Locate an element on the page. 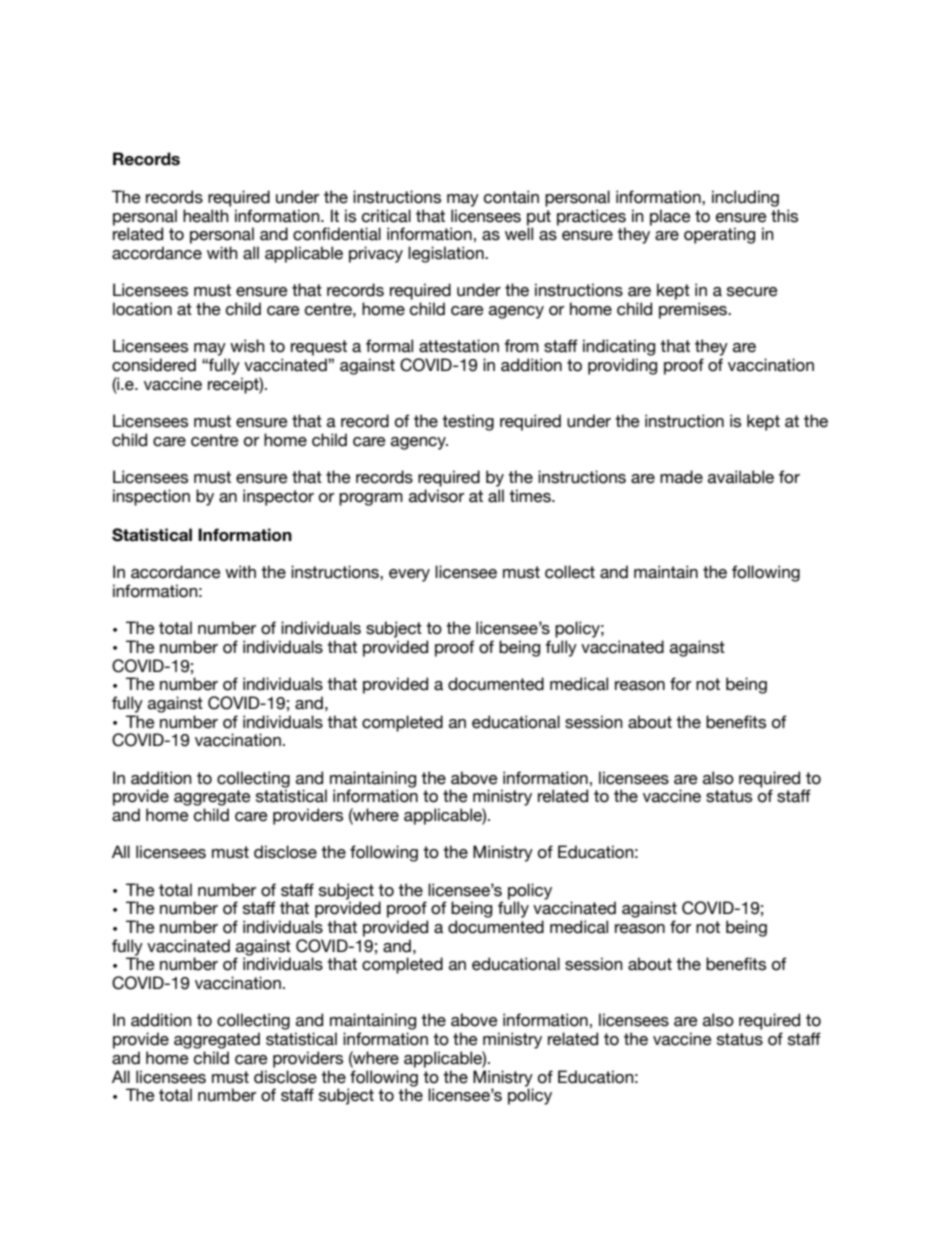  place is located at coordinates (670, 217).
